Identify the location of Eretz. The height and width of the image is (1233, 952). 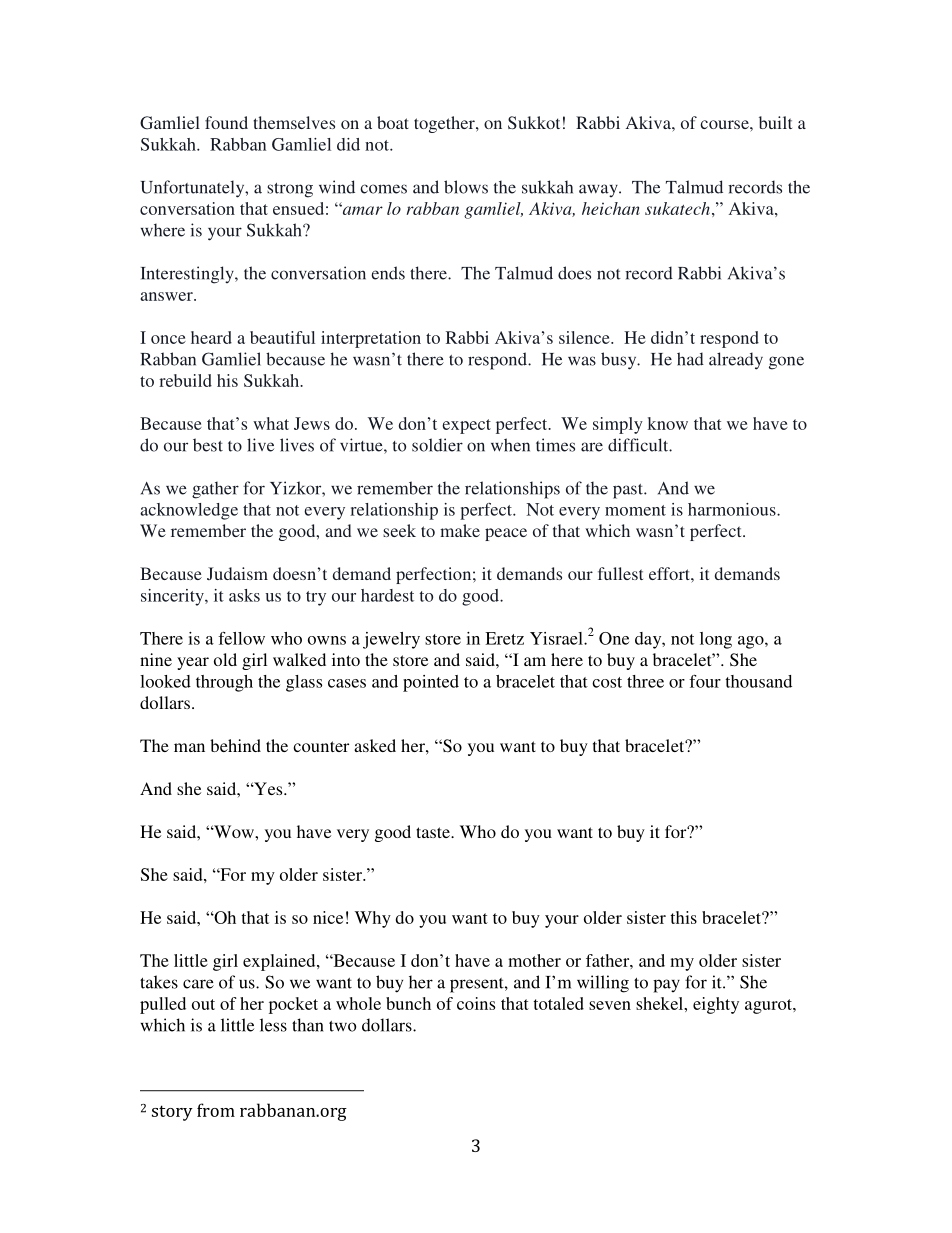
(504, 638).
